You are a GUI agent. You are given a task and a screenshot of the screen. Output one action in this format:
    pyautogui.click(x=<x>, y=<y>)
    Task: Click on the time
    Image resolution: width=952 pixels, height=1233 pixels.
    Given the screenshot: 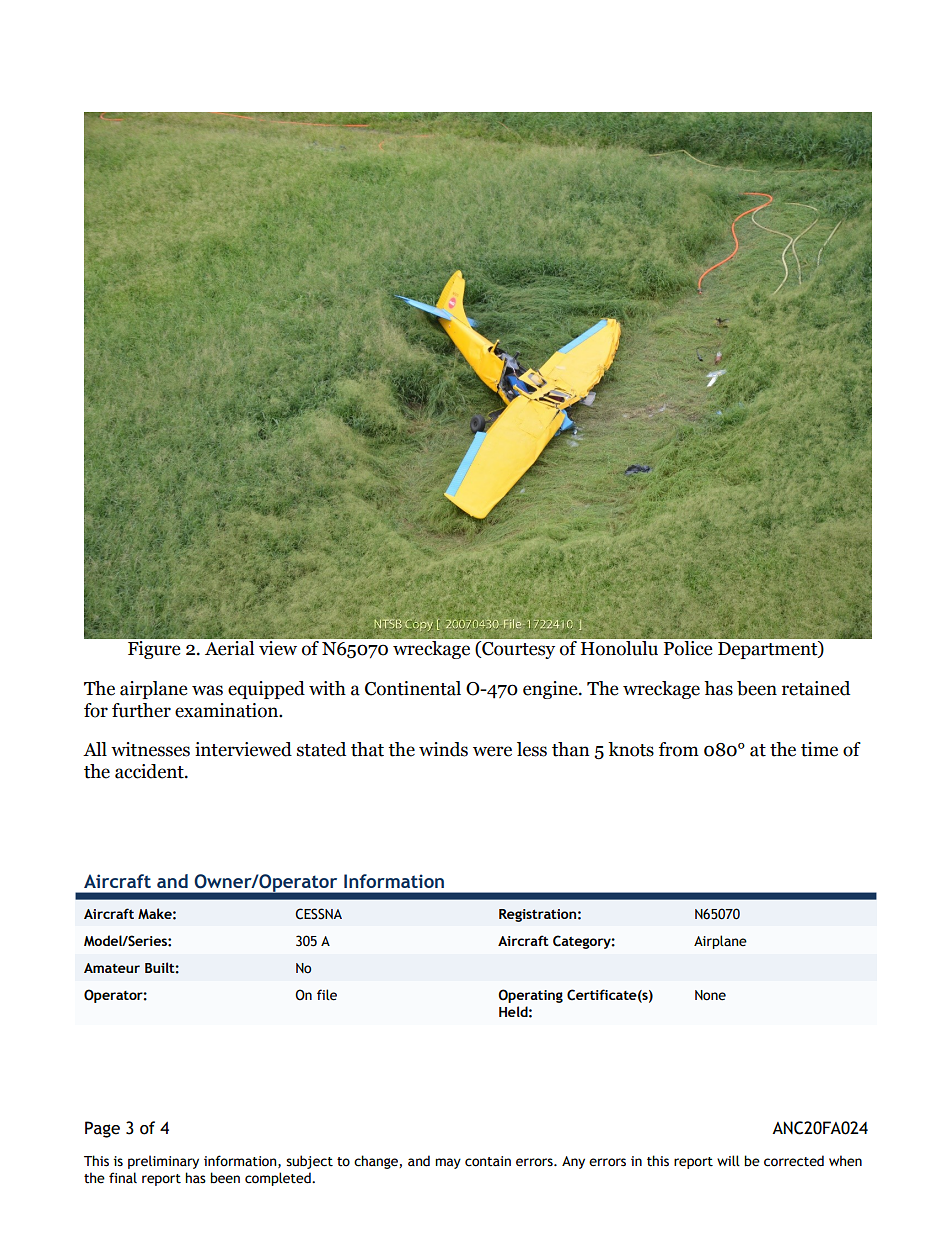 What is the action you would take?
    pyautogui.click(x=819, y=749)
